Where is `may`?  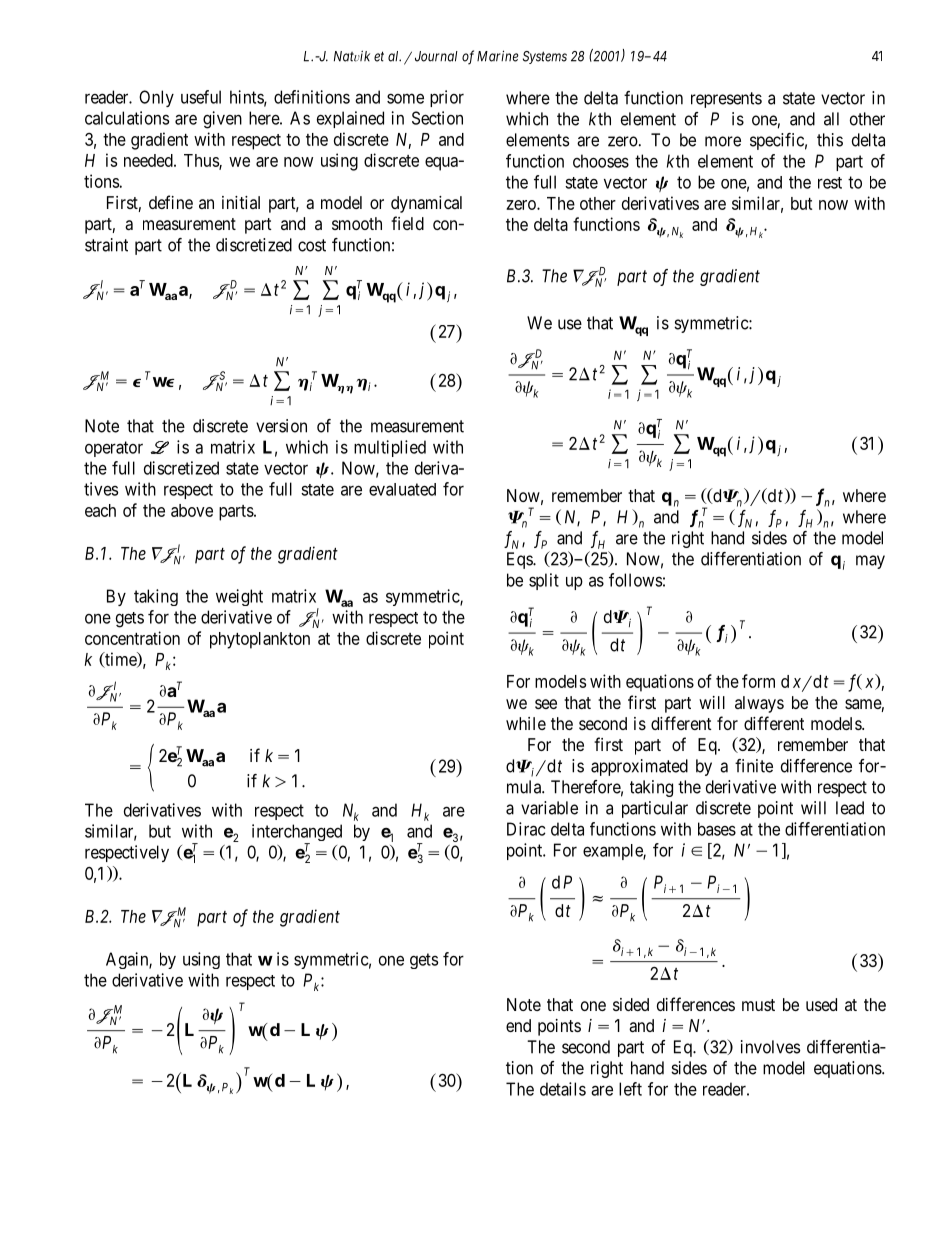
may is located at coordinates (870, 562).
